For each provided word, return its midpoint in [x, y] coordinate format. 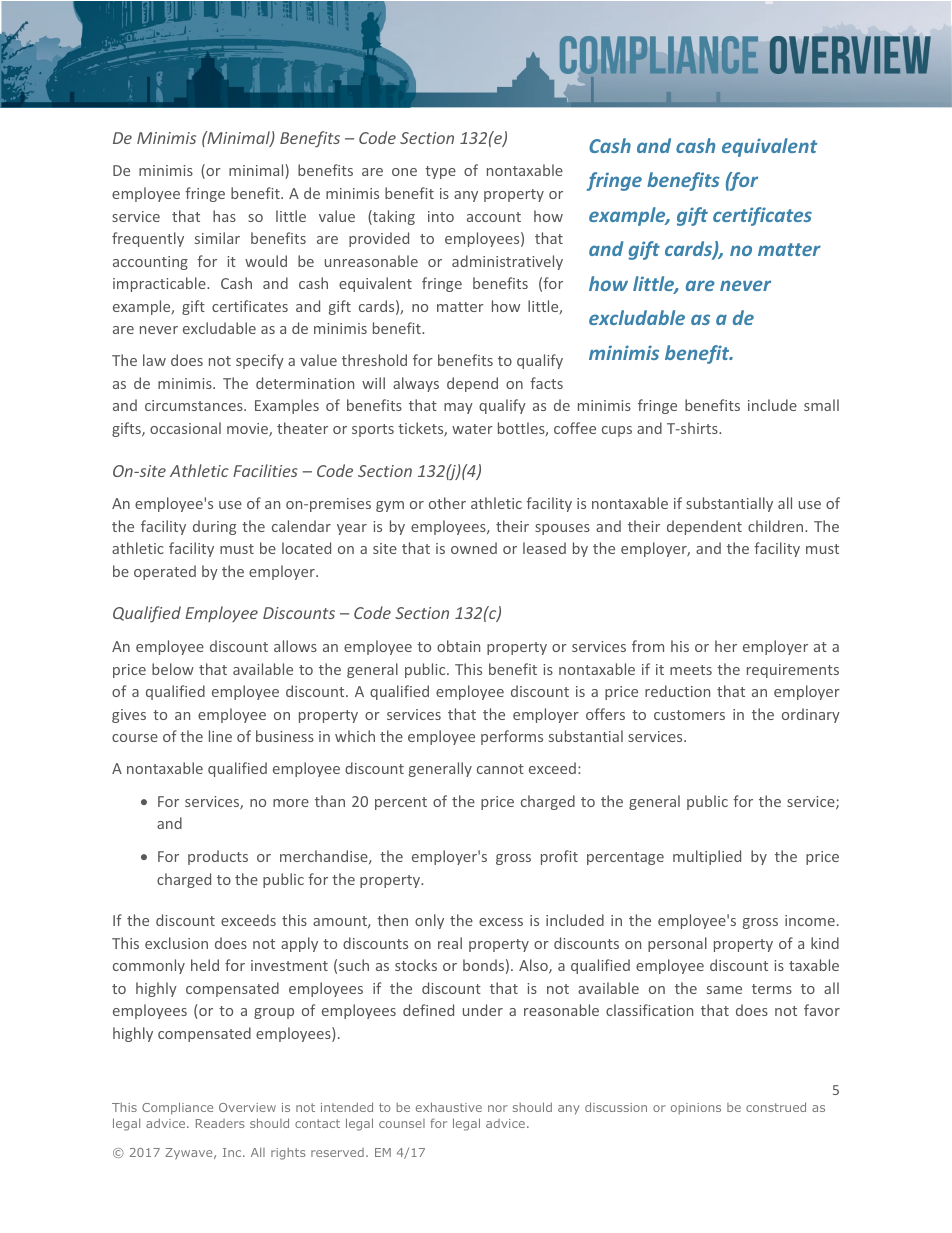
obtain [458, 646]
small [821, 405]
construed [776, 1107]
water [472, 429]
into [441, 216]
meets [691, 670]
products [218, 857]
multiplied [707, 857]
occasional [185, 428]
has [224, 216]
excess [501, 922]
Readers [220, 1123]
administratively [507, 262]
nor [498, 1108]
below [173, 669]
